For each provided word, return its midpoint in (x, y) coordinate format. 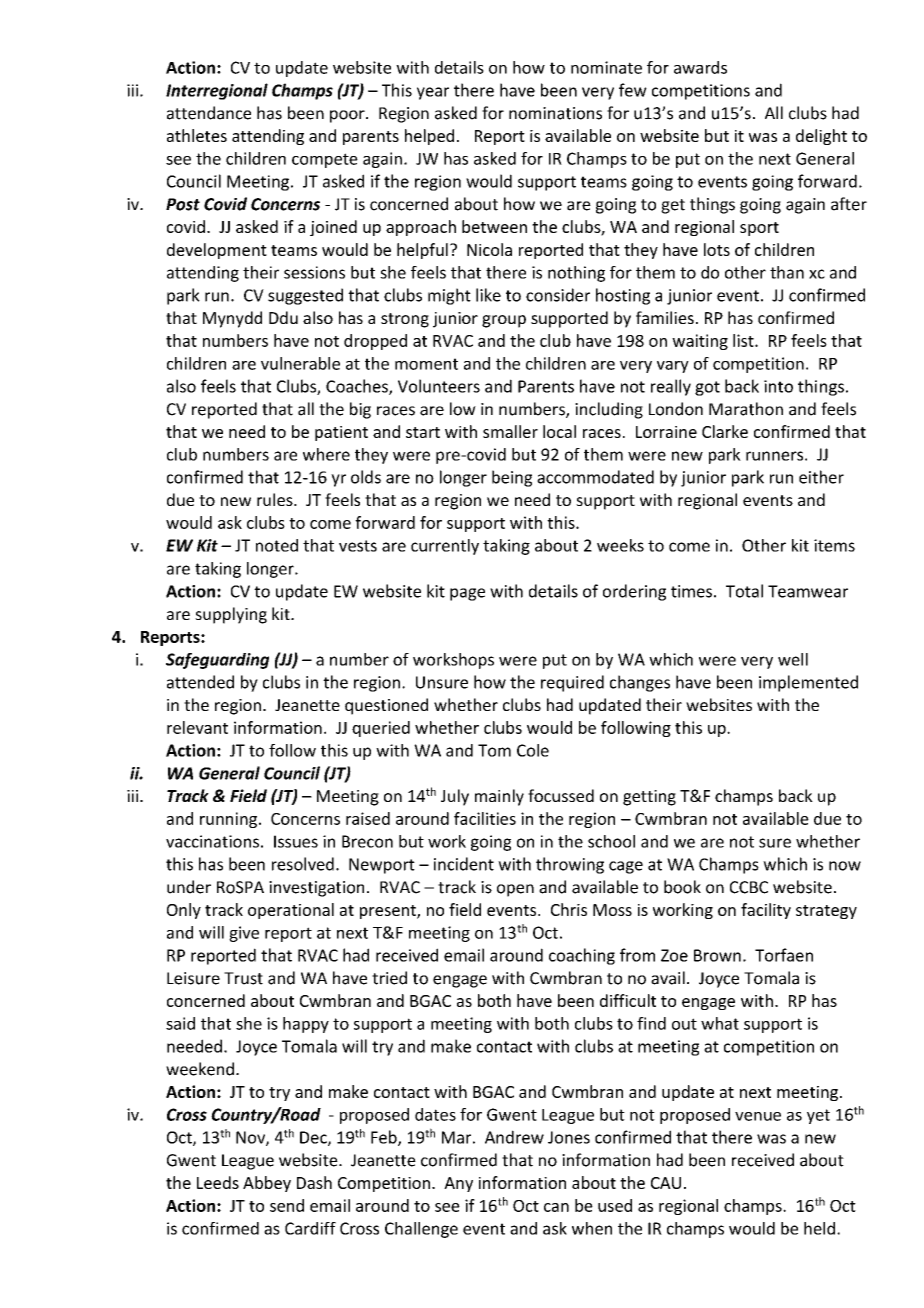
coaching (582, 956)
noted (277, 545)
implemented (808, 683)
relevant (197, 727)
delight (821, 137)
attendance (209, 113)
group (504, 321)
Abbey (267, 1184)
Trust (243, 978)
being (512, 478)
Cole (533, 750)
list (744, 340)
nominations (555, 113)
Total (744, 591)
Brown (717, 955)
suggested (305, 296)
